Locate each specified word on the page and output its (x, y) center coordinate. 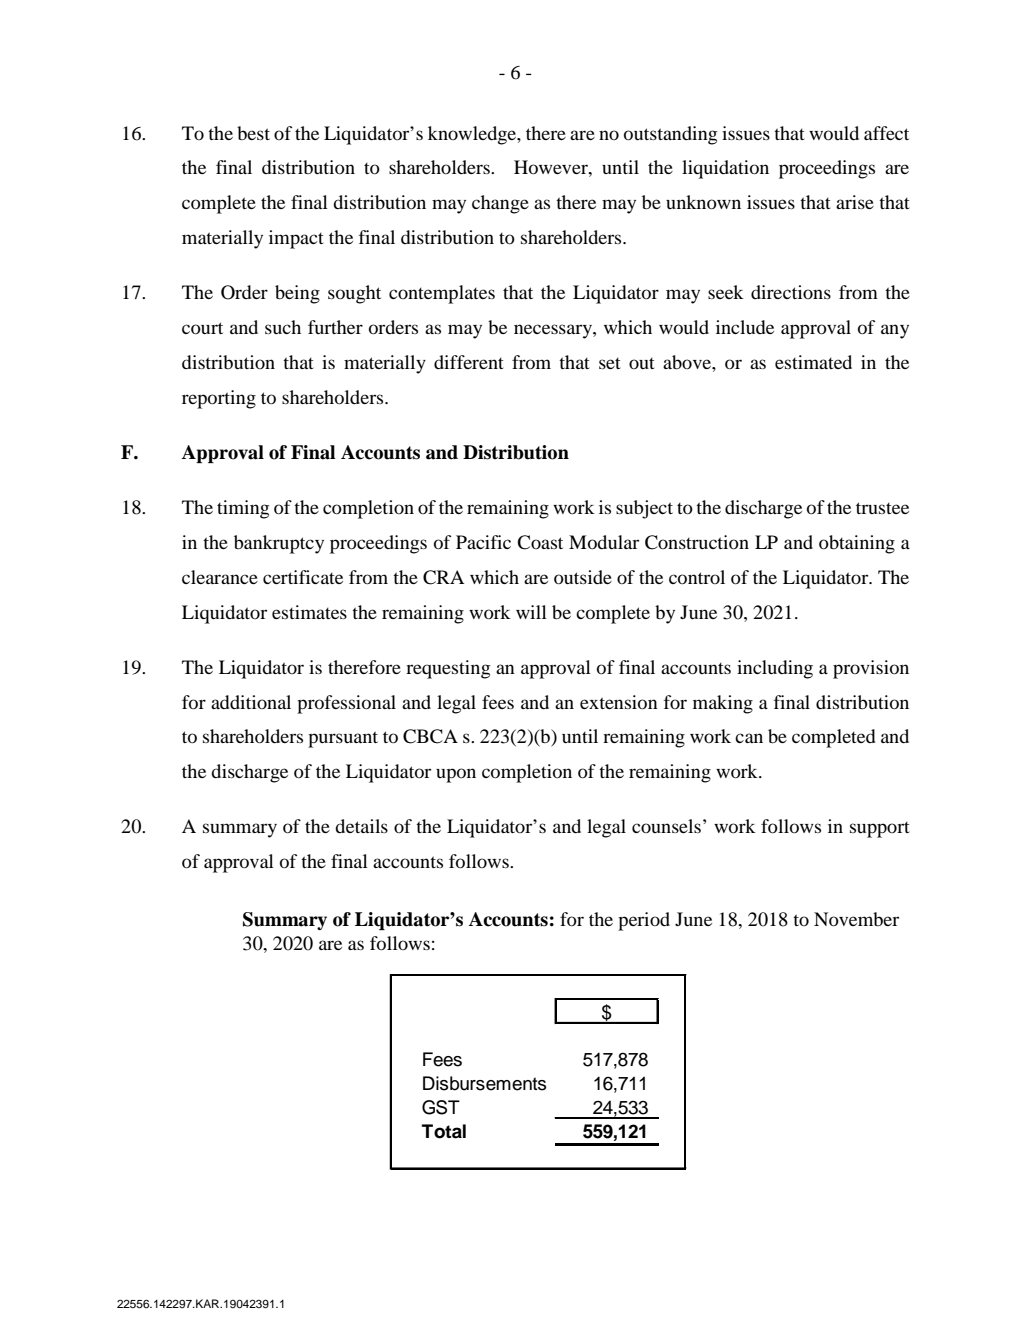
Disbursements (484, 1083)
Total (444, 1131)
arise (855, 202)
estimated (813, 362)
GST (441, 1107)
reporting (219, 399)
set (610, 363)
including (775, 669)
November (856, 919)
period (644, 921)
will (531, 612)
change (500, 204)
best (253, 133)
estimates (309, 612)
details (361, 826)
